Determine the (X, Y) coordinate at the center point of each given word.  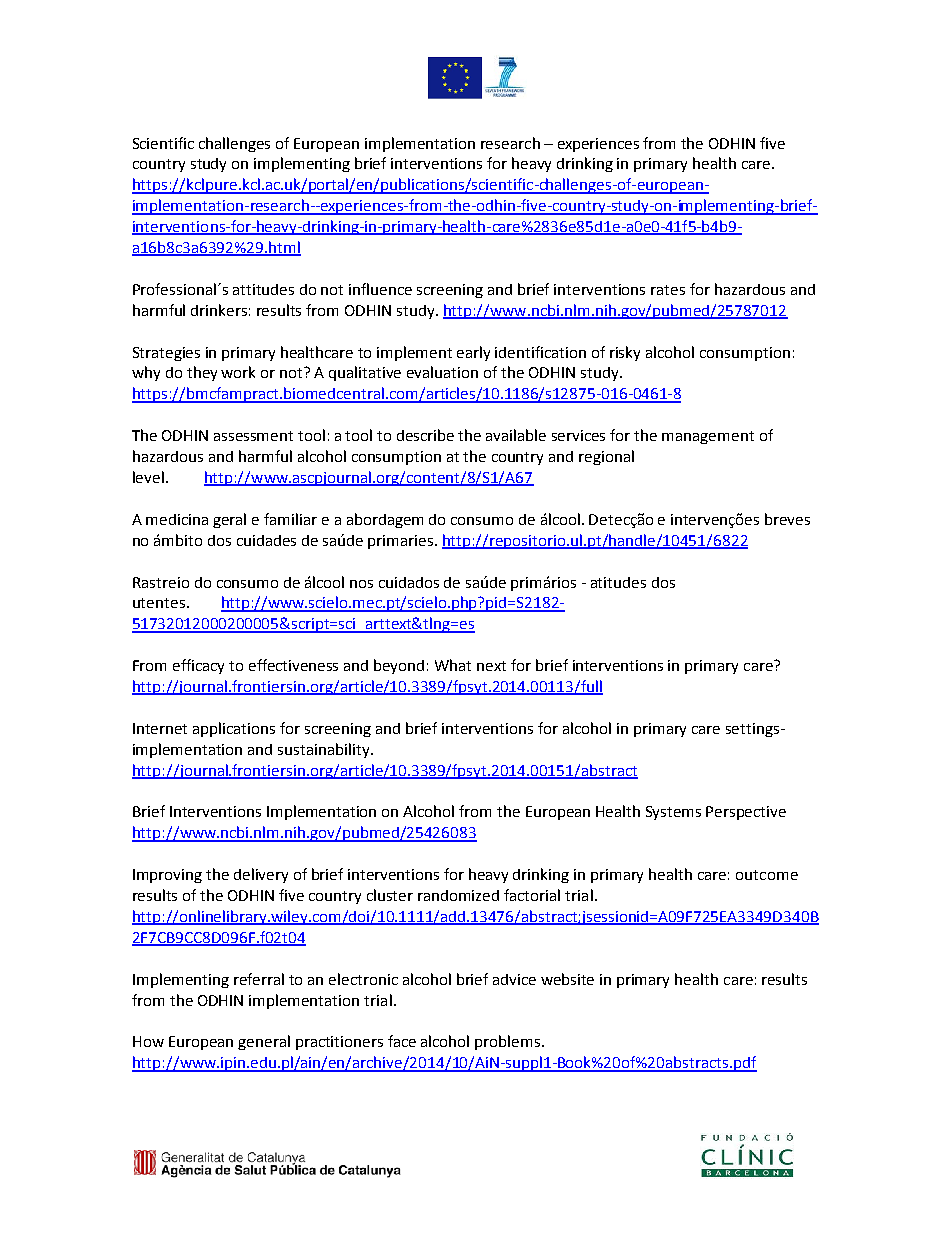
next (491, 666)
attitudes (263, 289)
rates (668, 290)
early (473, 353)
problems (509, 1042)
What (453, 665)
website (567, 979)
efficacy (198, 666)
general (264, 1042)
